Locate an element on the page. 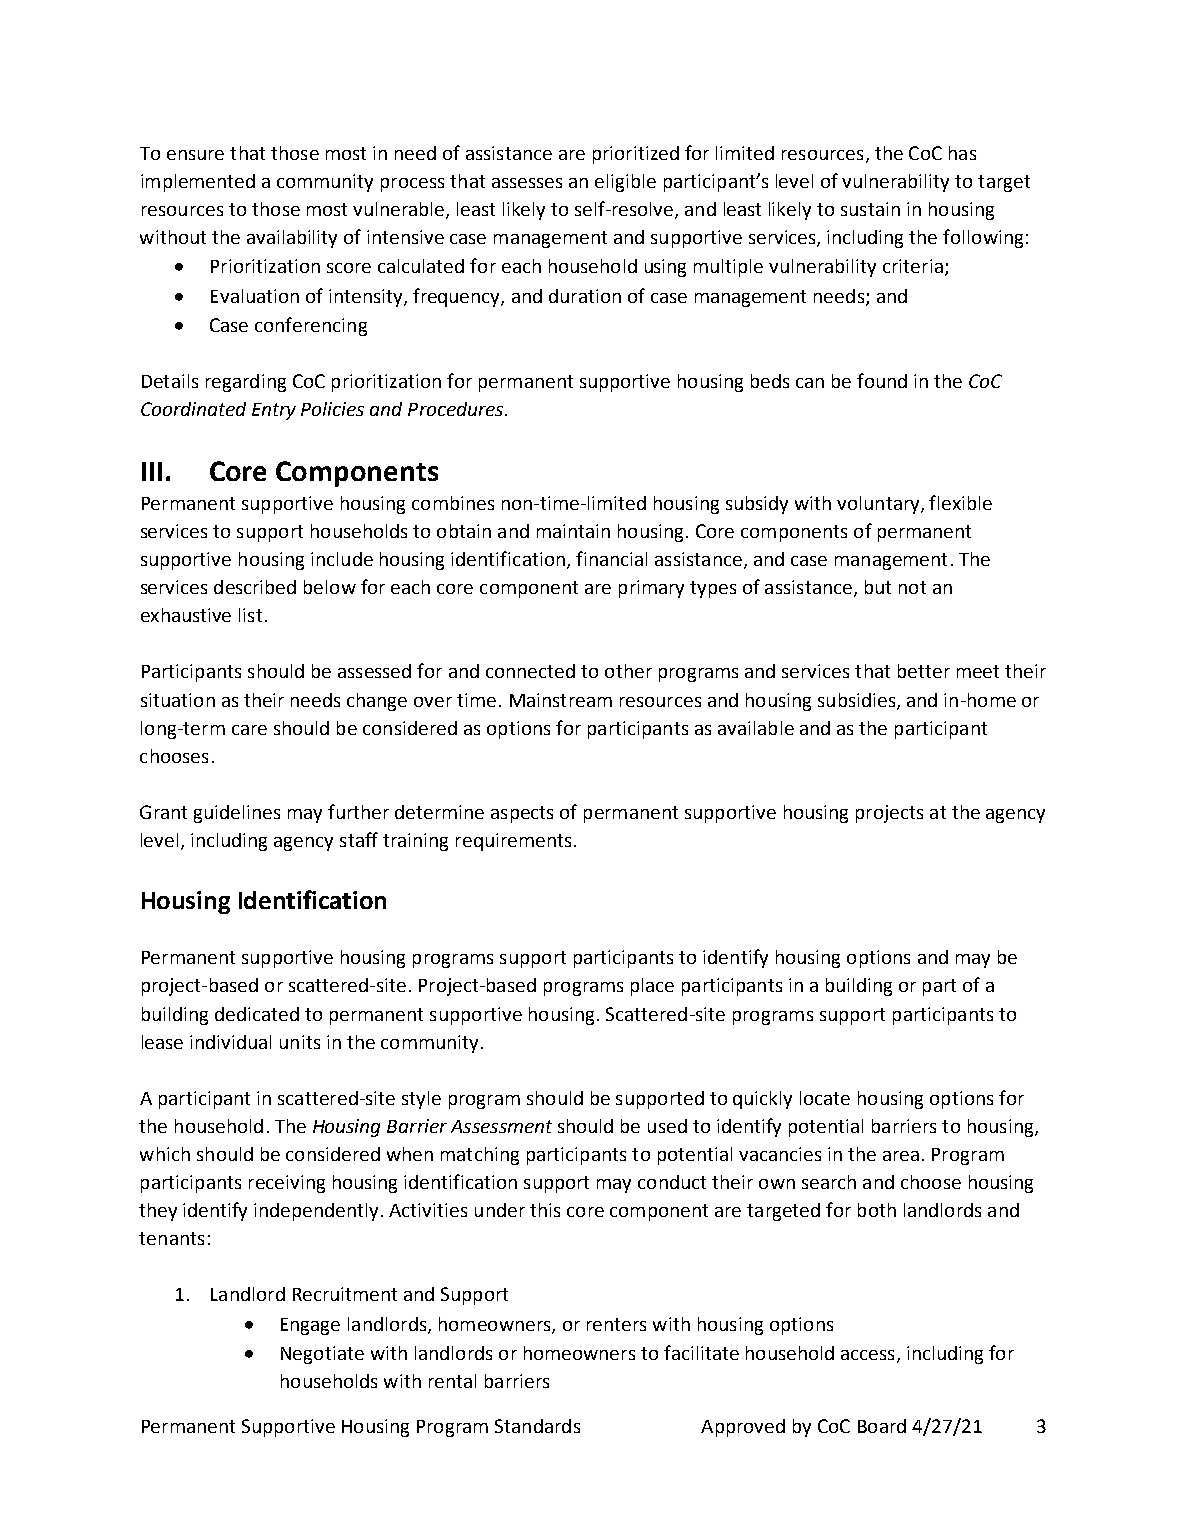 This document has height=1535, width=1186. assesses is located at coordinates (527, 183).
